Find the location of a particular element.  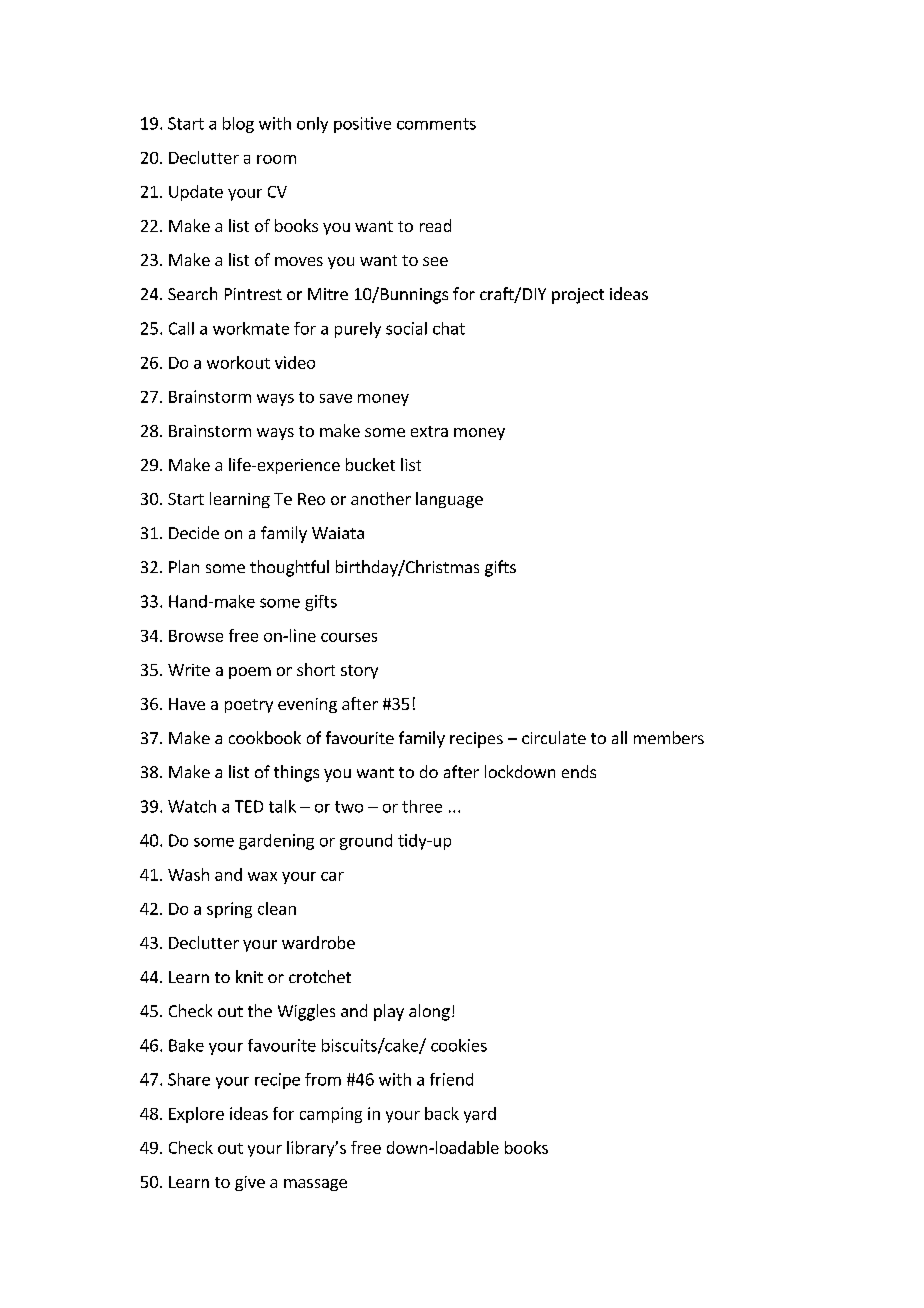

TED is located at coordinates (249, 806).
